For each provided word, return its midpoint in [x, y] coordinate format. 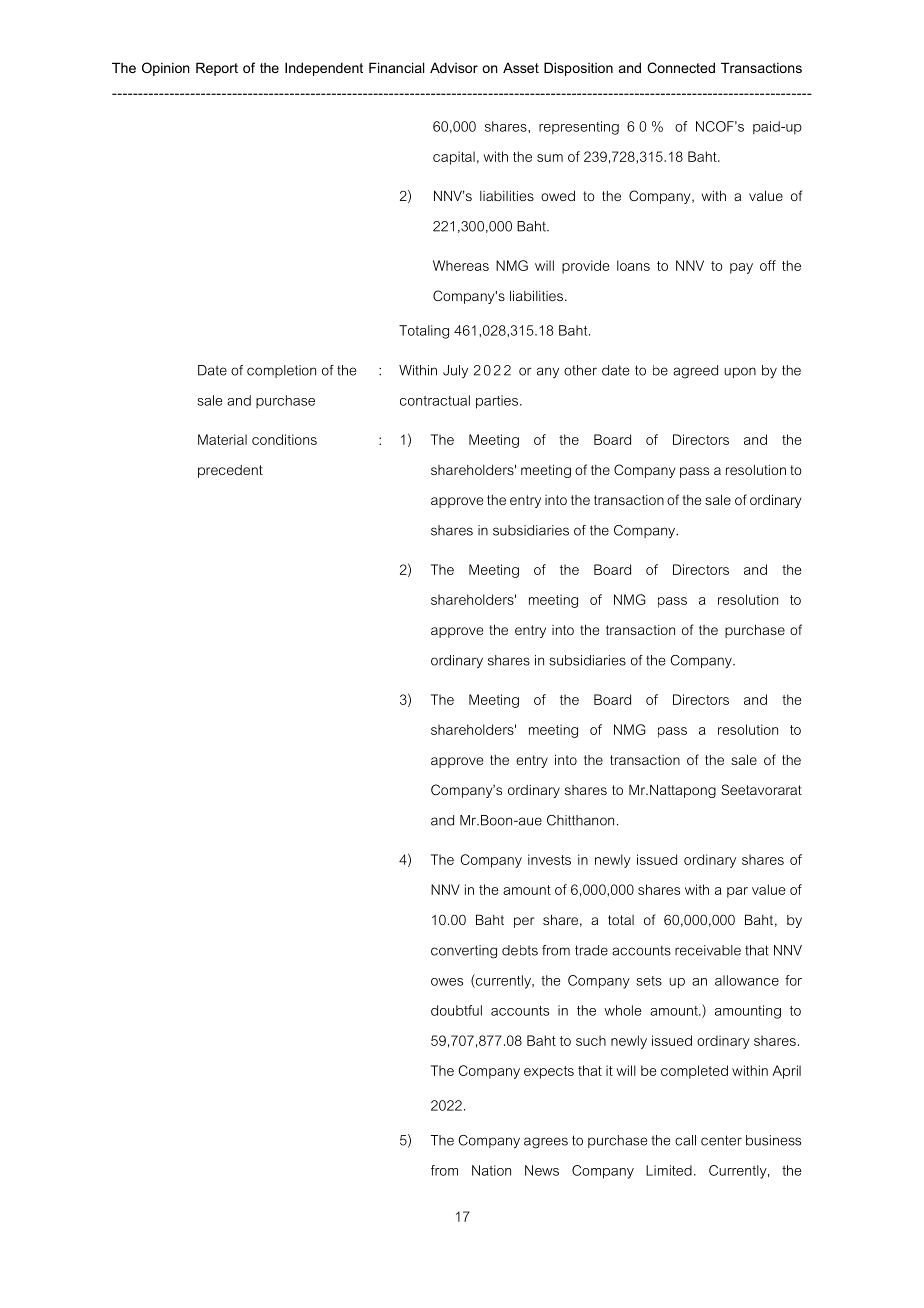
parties [497, 402]
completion [281, 371]
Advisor [454, 67]
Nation [491, 1170]
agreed [695, 372]
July [455, 371]
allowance [747, 980]
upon [740, 372]
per [524, 922]
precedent [230, 471]
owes [447, 982]
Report [217, 69]
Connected [681, 67]
